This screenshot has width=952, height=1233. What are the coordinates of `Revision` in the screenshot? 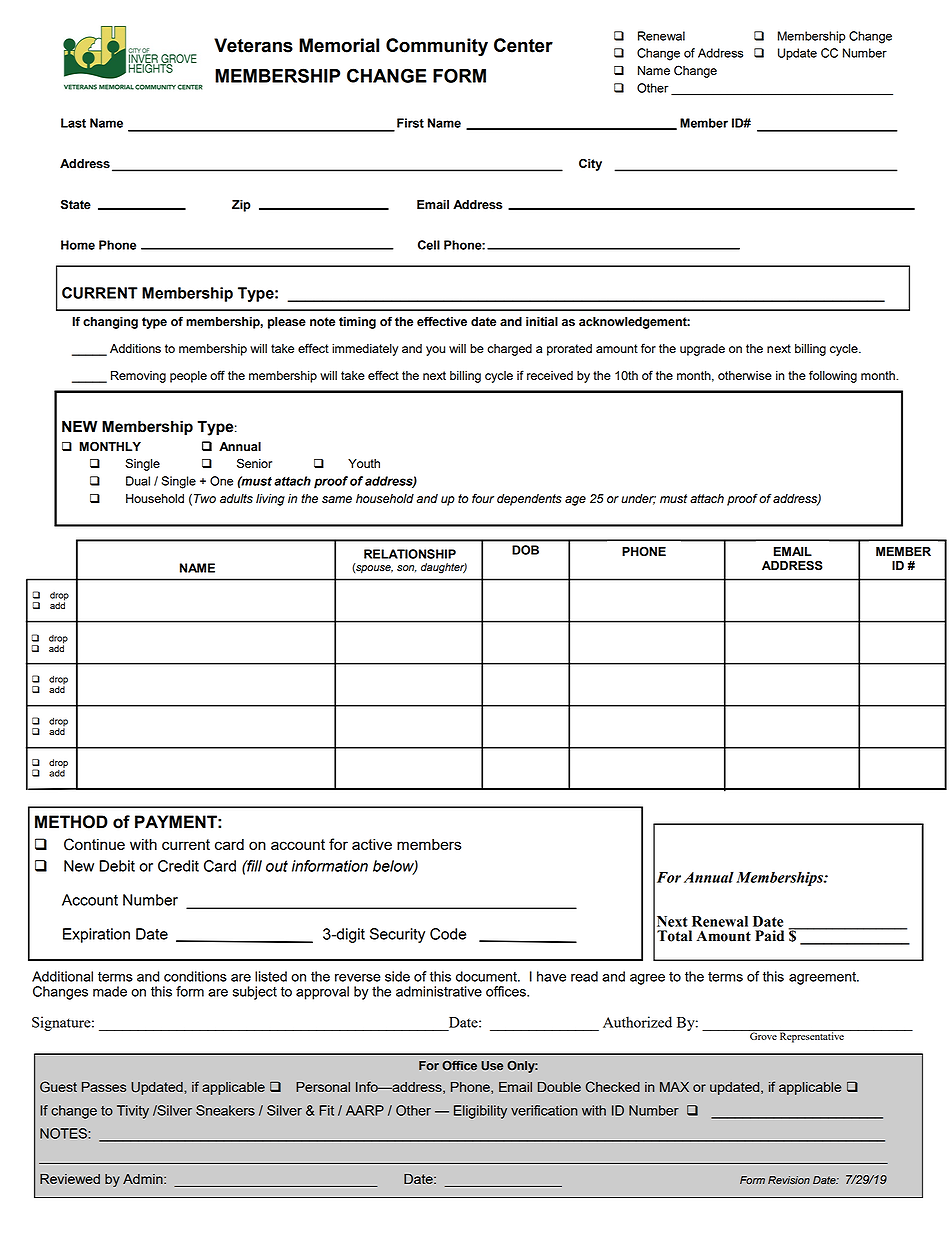 It's located at (789, 1180).
